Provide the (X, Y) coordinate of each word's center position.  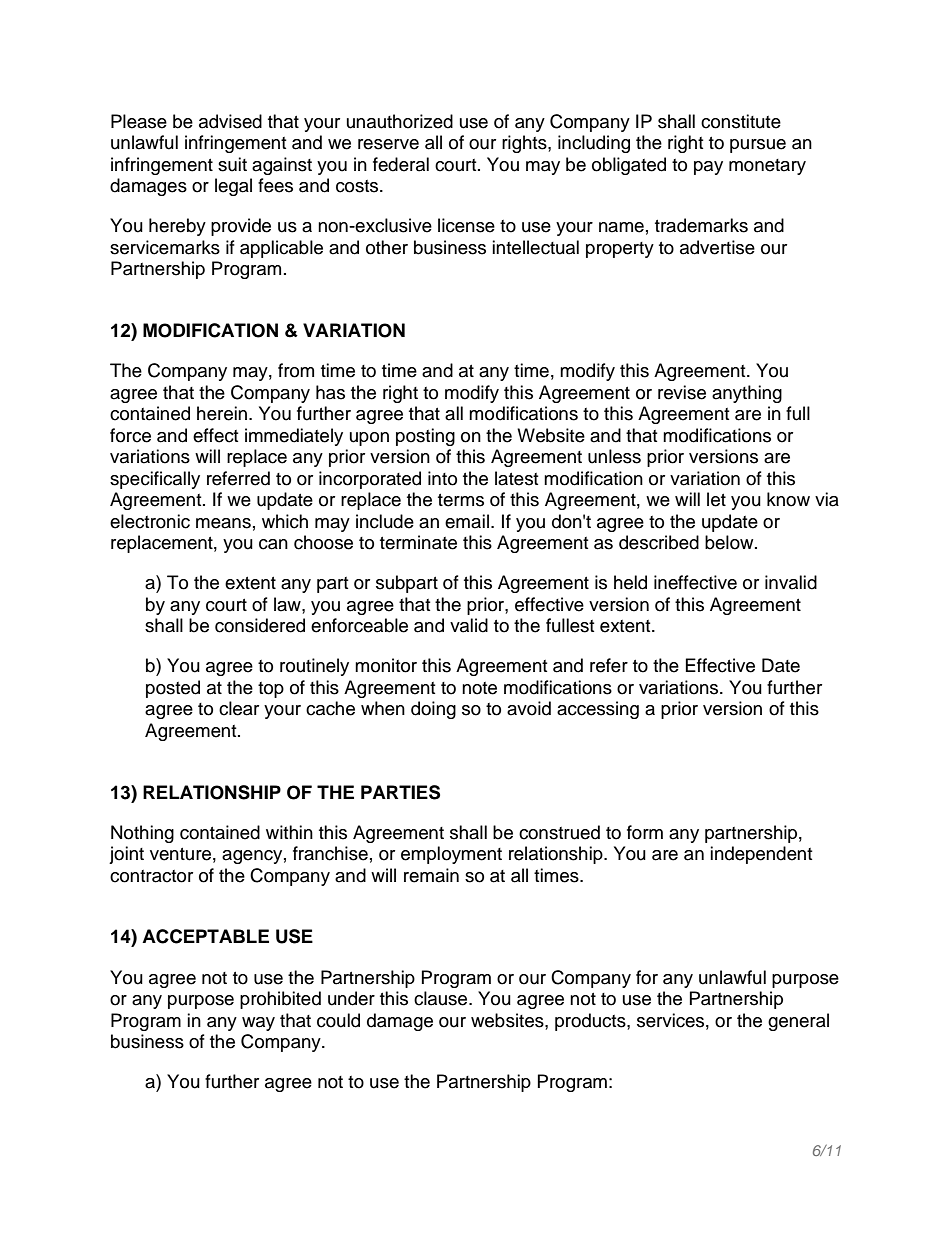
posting (425, 437)
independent (761, 855)
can (273, 544)
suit (232, 164)
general (798, 1022)
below (730, 542)
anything (747, 394)
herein (223, 413)
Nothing (142, 834)
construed (559, 832)
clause (442, 998)
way (258, 1024)
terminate (418, 542)
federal (401, 164)
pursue (758, 146)
